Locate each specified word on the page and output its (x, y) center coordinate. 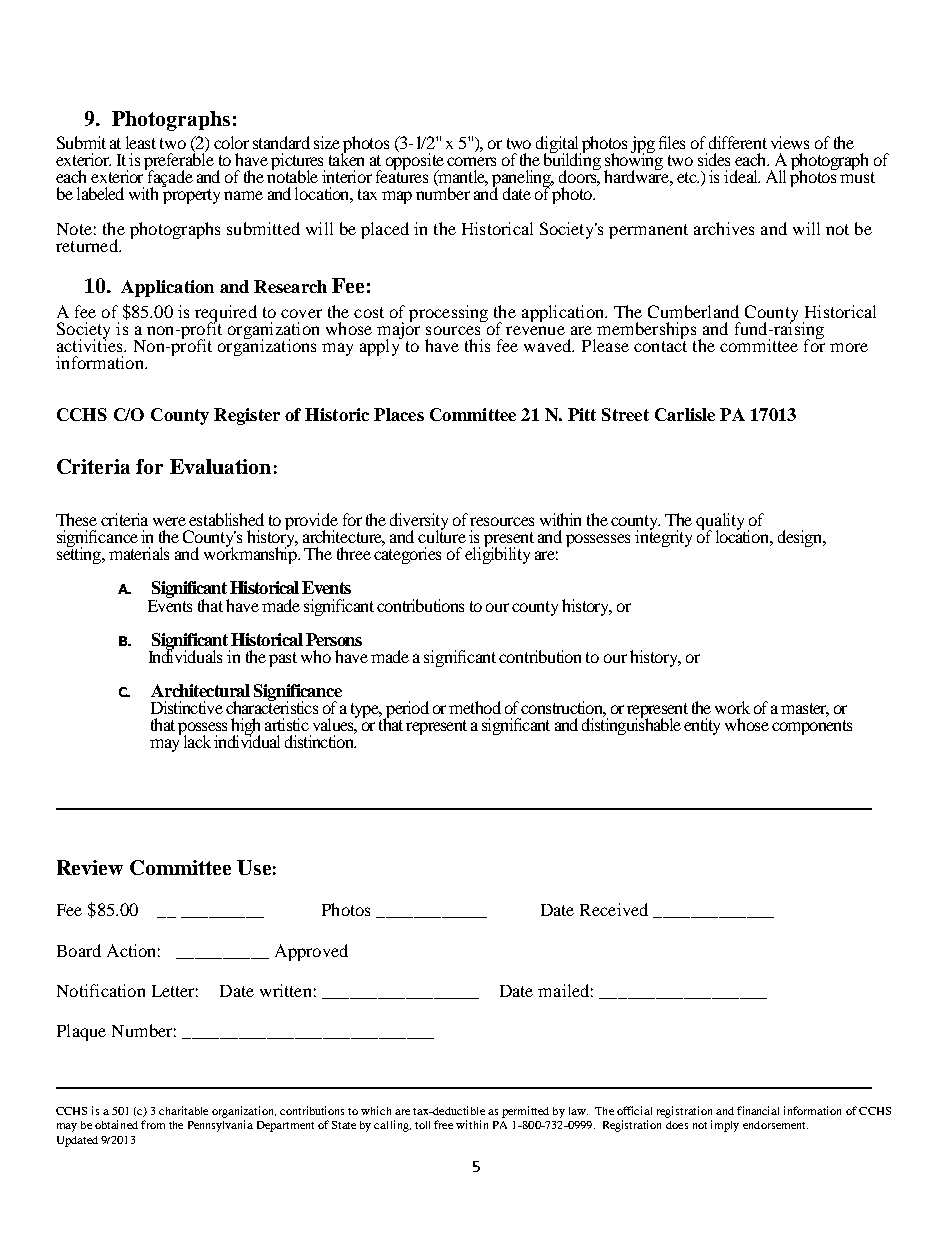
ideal (742, 176)
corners (471, 161)
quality (720, 523)
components (812, 727)
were (169, 521)
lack (197, 741)
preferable (179, 162)
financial (758, 1110)
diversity (419, 523)
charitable (183, 1110)
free (443, 1124)
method (475, 707)
